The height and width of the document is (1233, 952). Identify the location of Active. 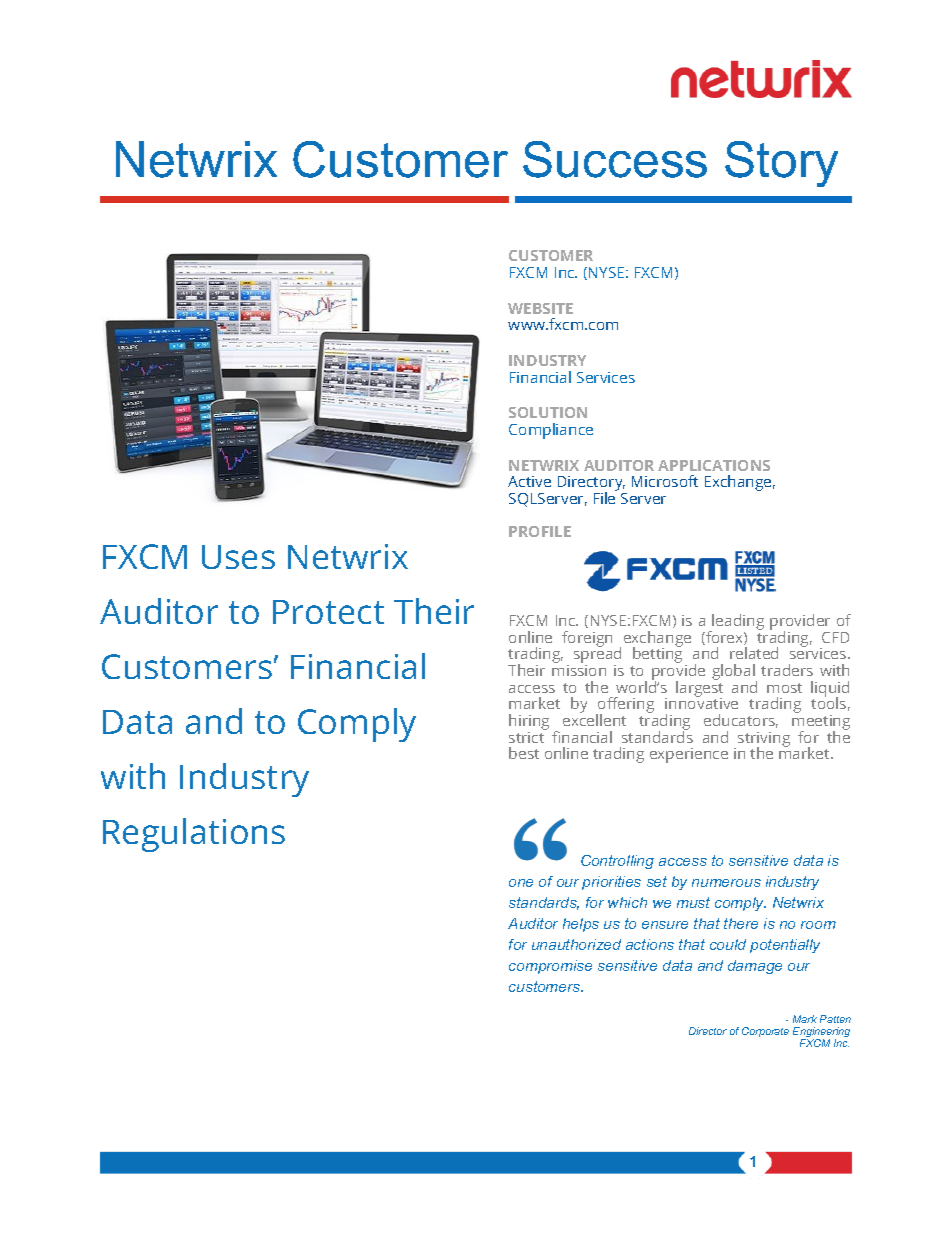
(529, 481).
